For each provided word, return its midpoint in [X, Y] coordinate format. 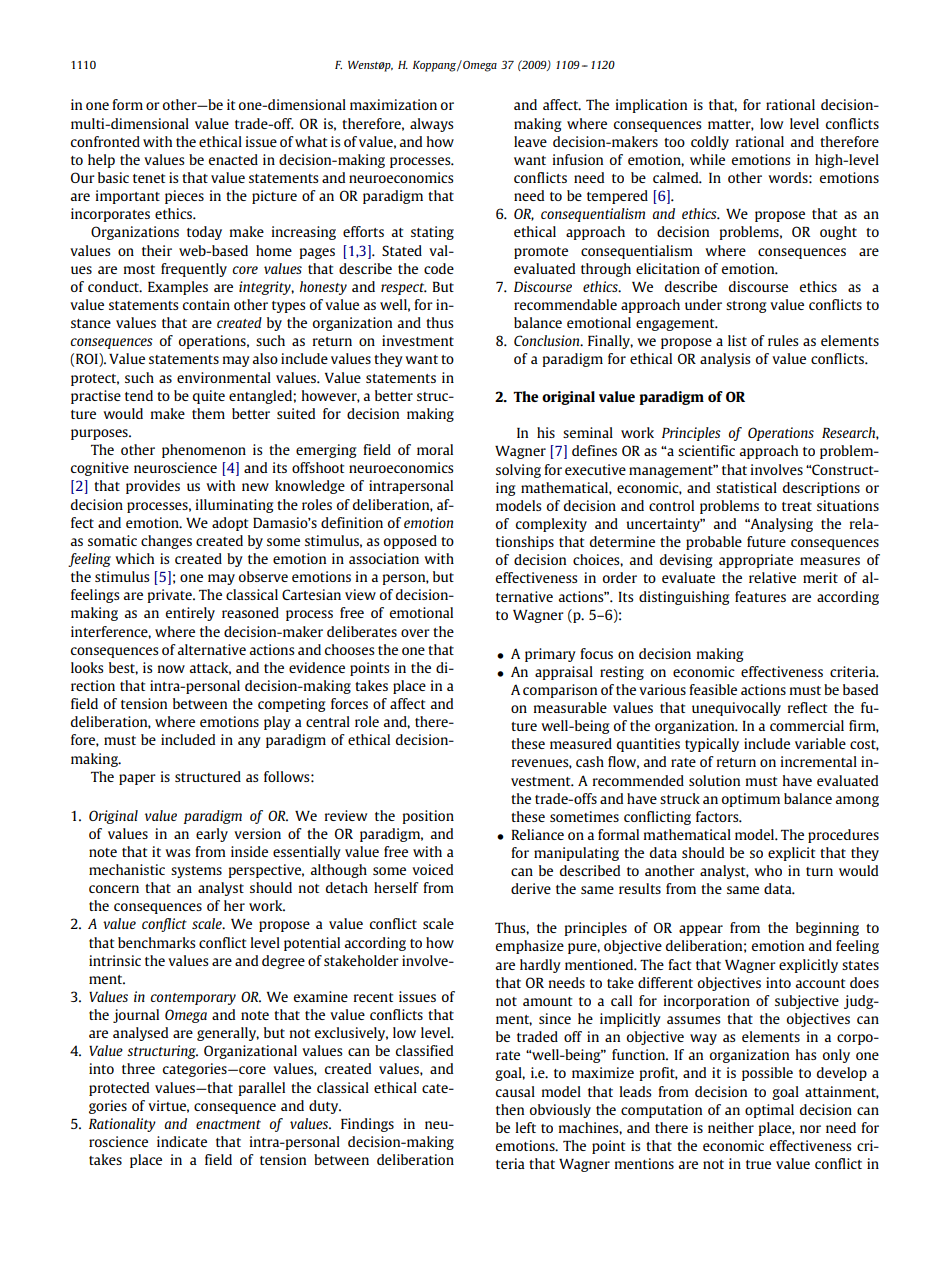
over [415, 633]
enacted [233, 159]
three [138, 1068]
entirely [190, 614]
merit [820, 577]
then [510, 1109]
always [431, 125]
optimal [769, 1111]
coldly [710, 143]
